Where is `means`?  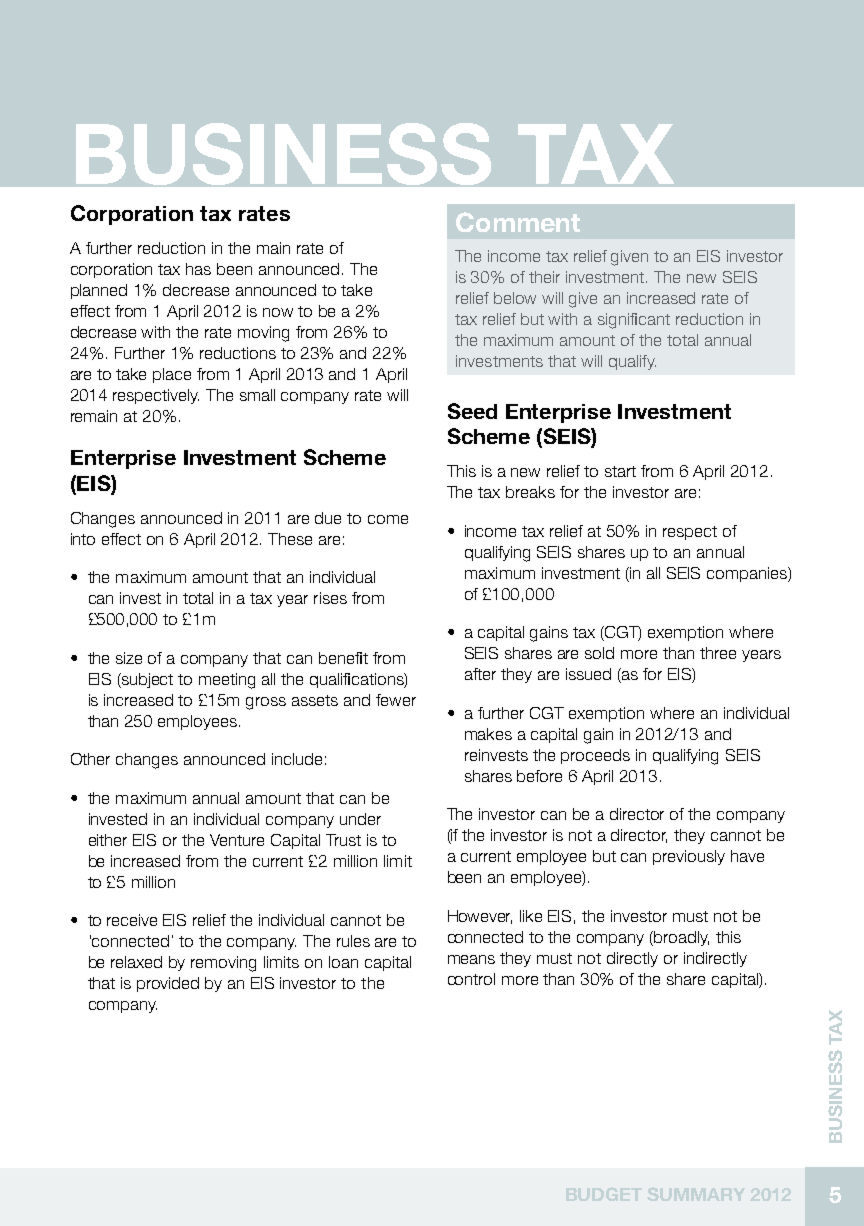
means is located at coordinates (471, 959).
